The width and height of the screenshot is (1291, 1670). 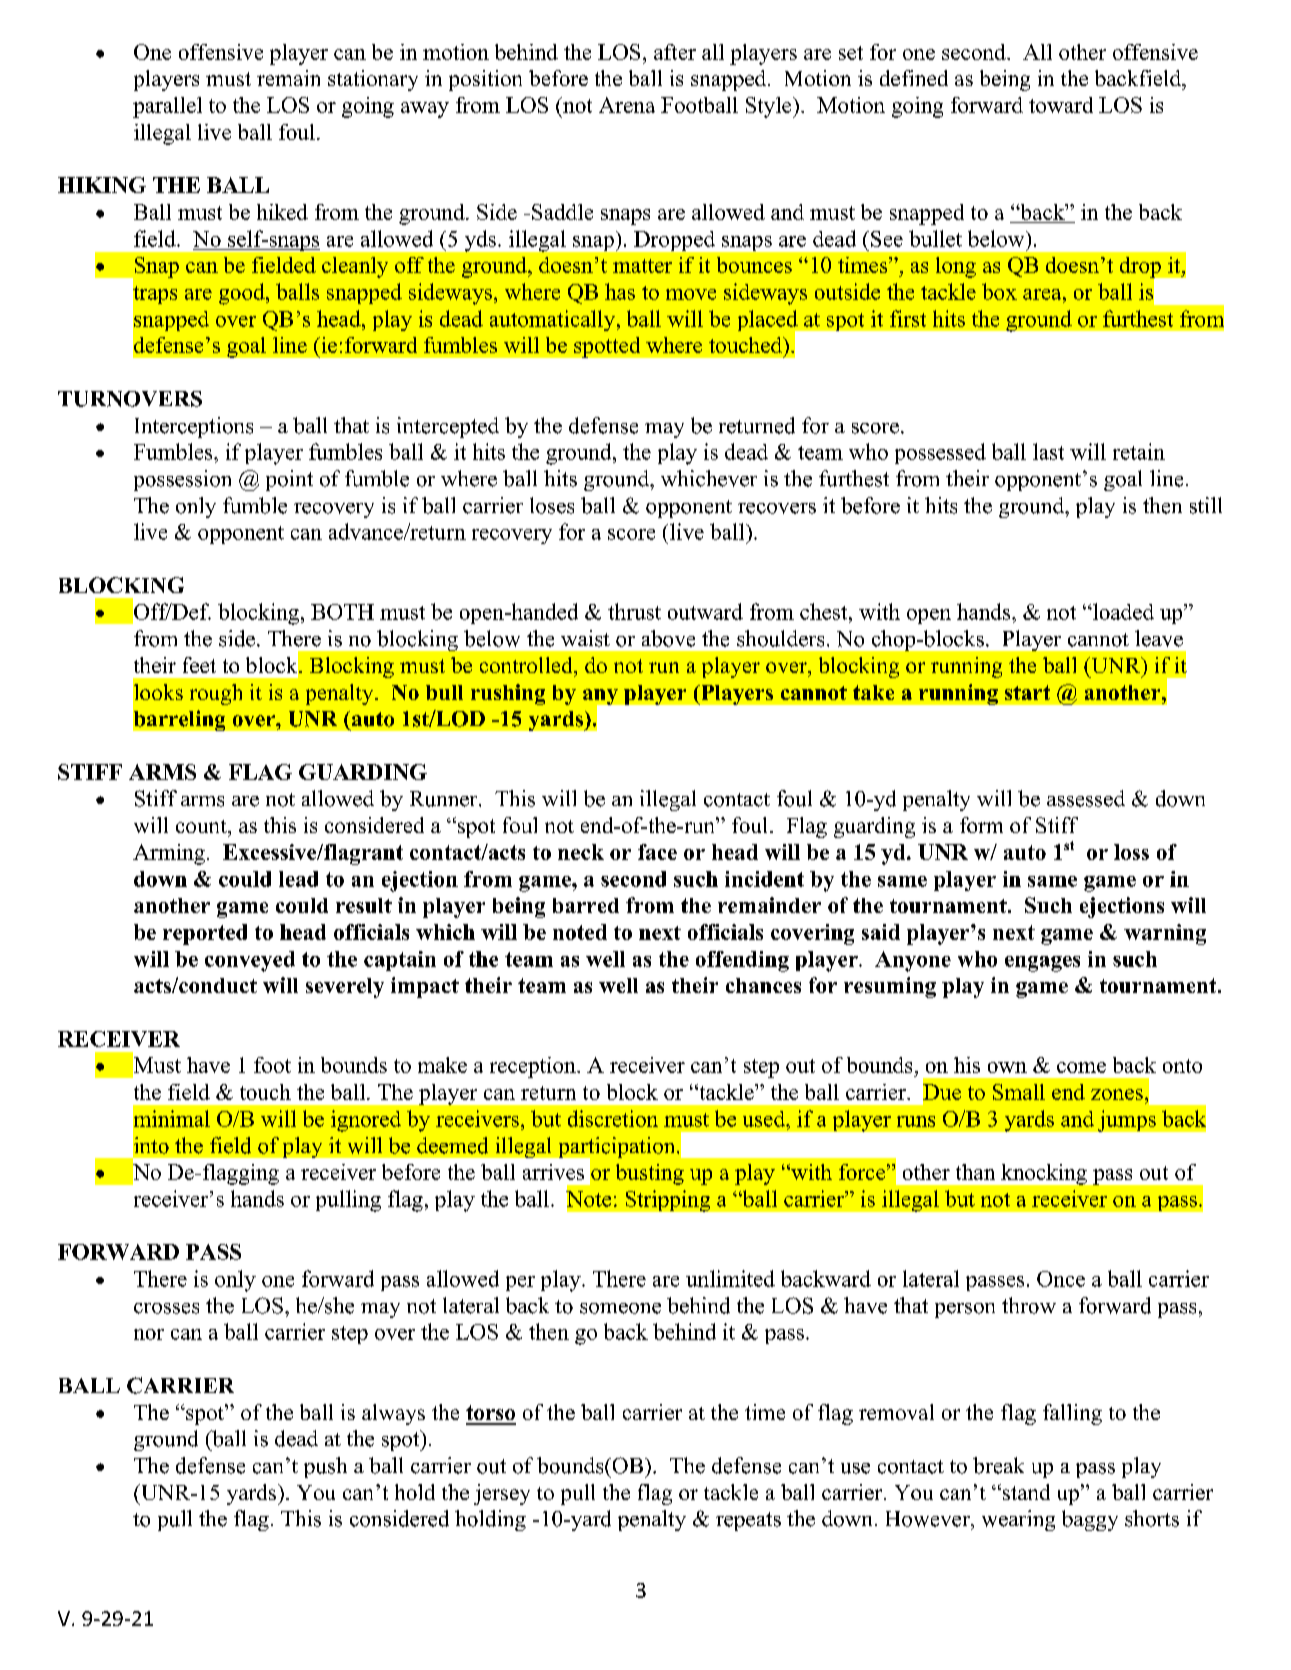 What do you see at coordinates (325, 1467) in the screenshot?
I see `push` at bounding box center [325, 1467].
